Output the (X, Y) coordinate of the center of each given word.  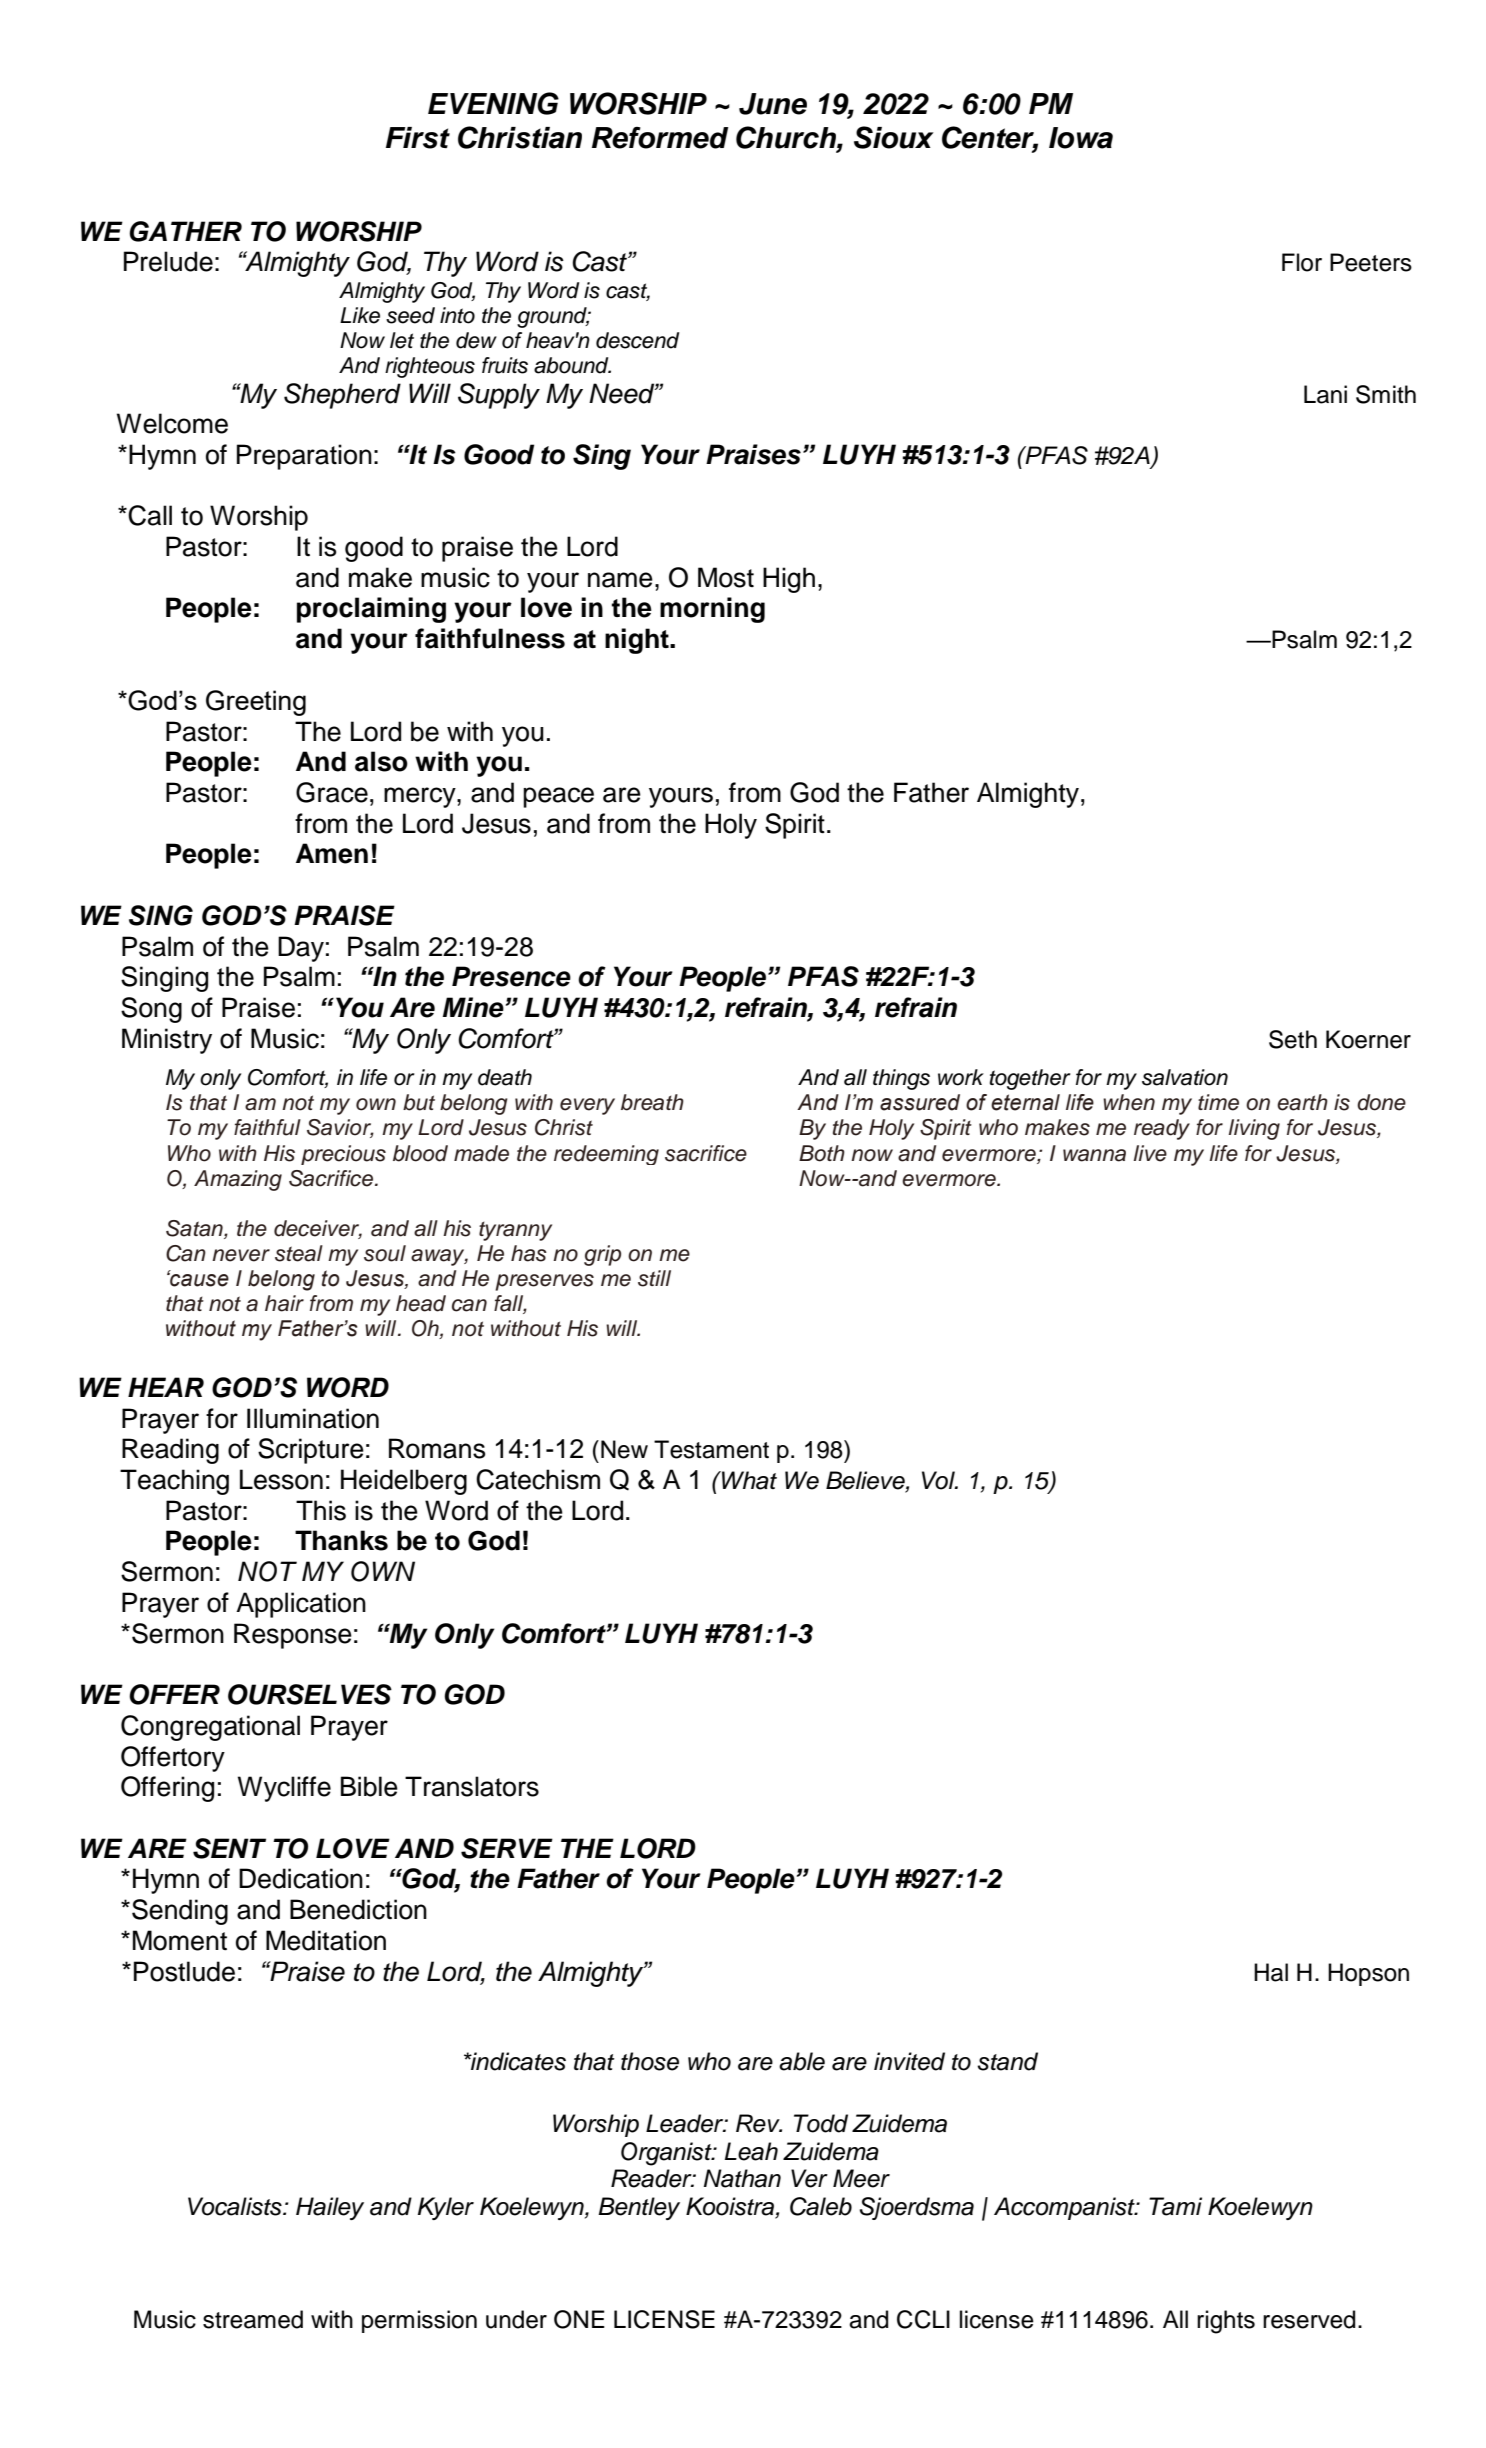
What (748, 1480)
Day (301, 949)
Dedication (301, 1878)
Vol (939, 1480)
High (789, 580)
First (418, 138)
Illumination (313, 1418)
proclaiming (371, 610)
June (773, 104)
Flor (1302, 262)
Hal (1271, 1972)
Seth (1293, 1039)
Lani (1325, 394)
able (802, 2061)
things (901, 1079)
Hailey (330, 2208)
